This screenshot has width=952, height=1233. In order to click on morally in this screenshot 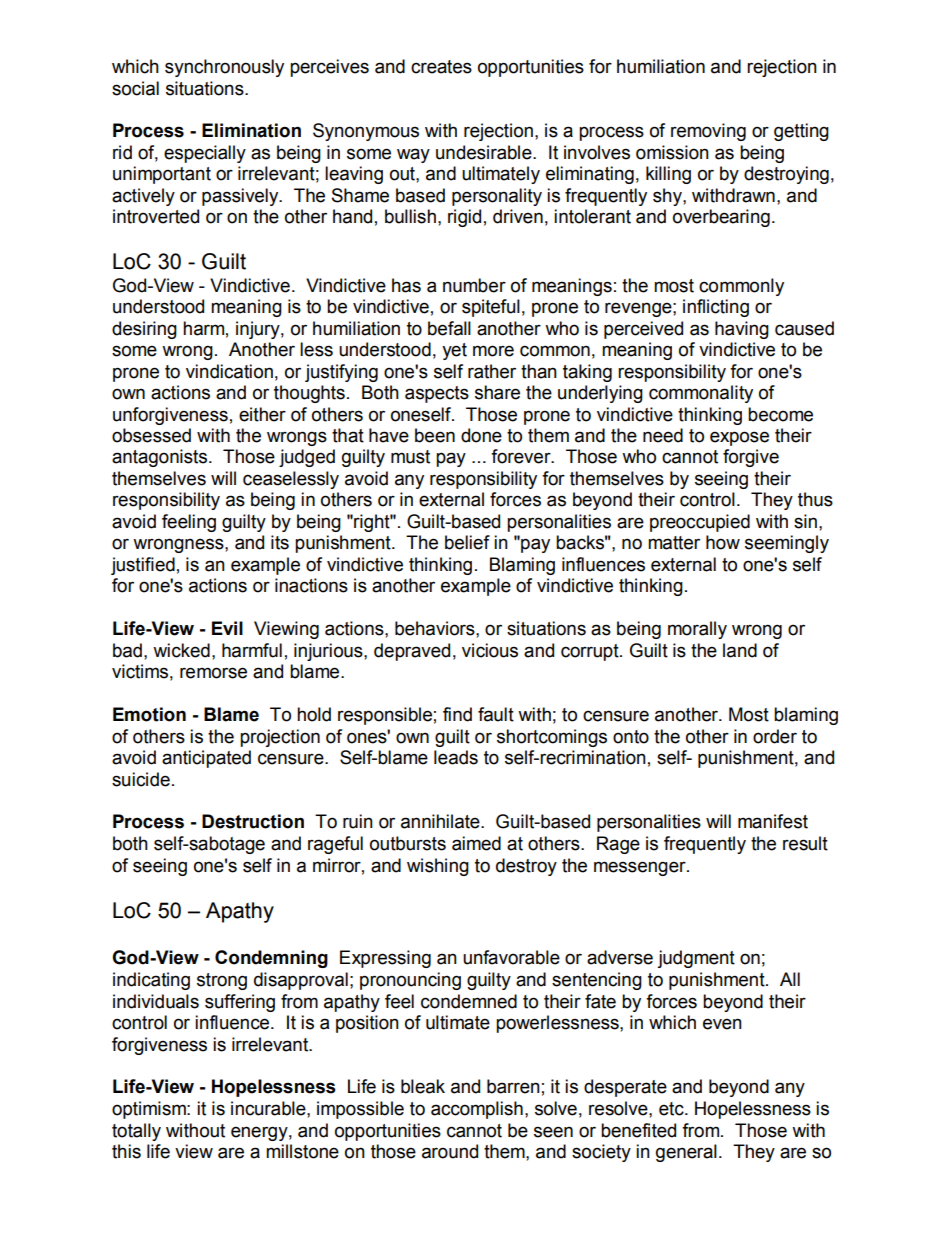, I will do `click(697, 630)`.
